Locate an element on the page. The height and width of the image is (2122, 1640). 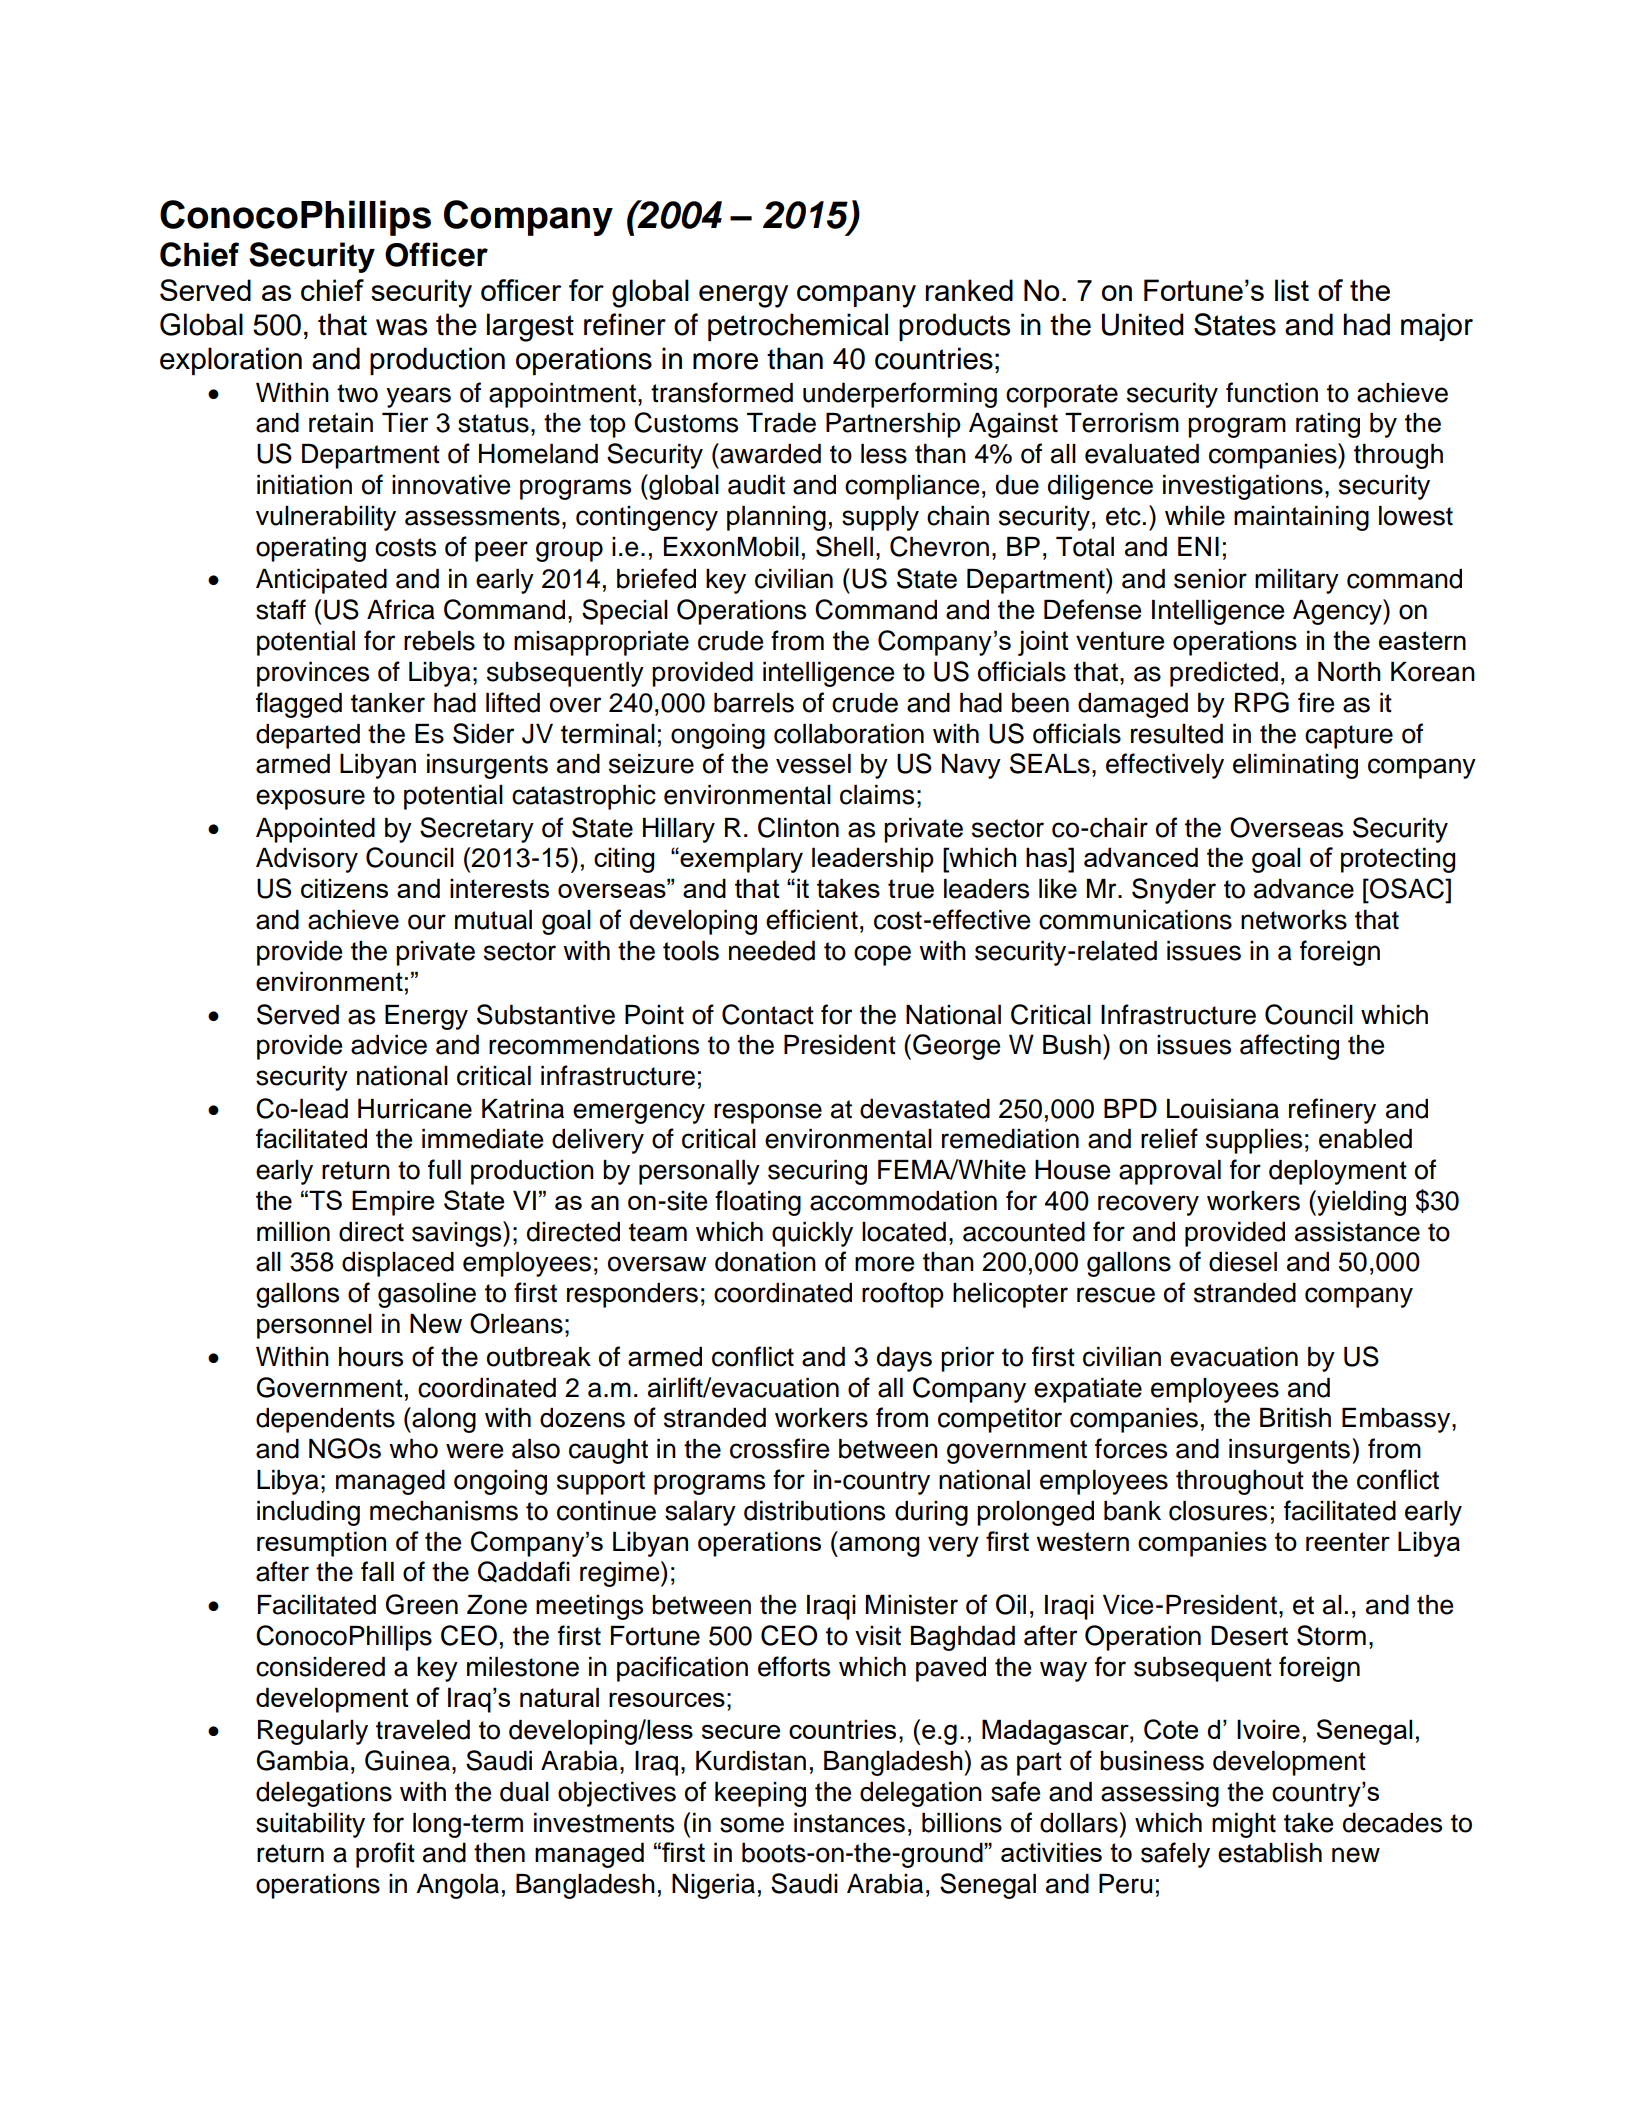
was is located at coordinates (401, 327).
